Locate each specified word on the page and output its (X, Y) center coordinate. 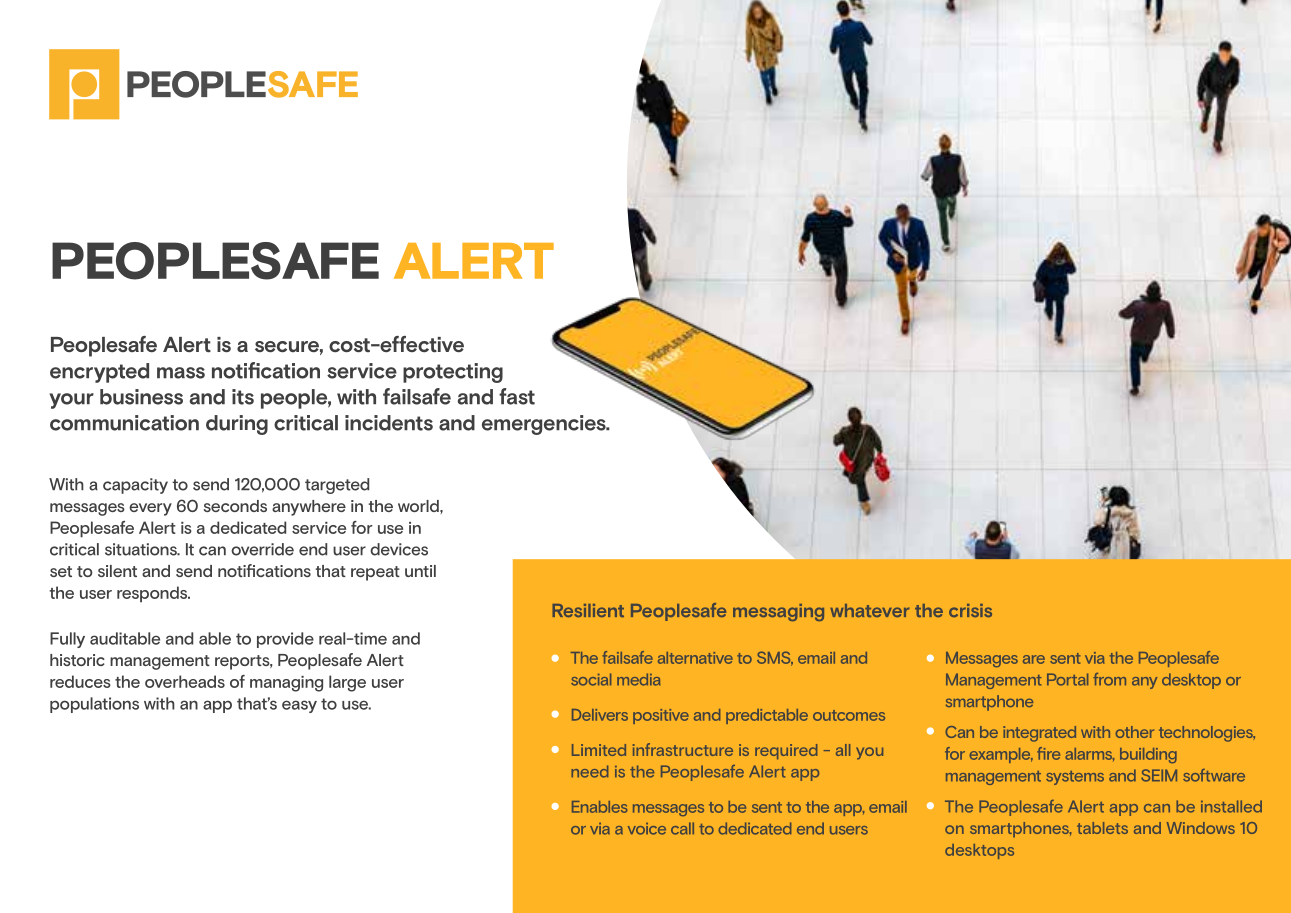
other (1134, 732)
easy (299, 706)
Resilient (588, 610)
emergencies (545, 425)
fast (517, 396)
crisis (970, 610)
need (589, 771)
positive (661, 716)
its (243, 397)
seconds (235, 506)
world (419, 506)
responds (153, 594)
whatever (870, 610)
